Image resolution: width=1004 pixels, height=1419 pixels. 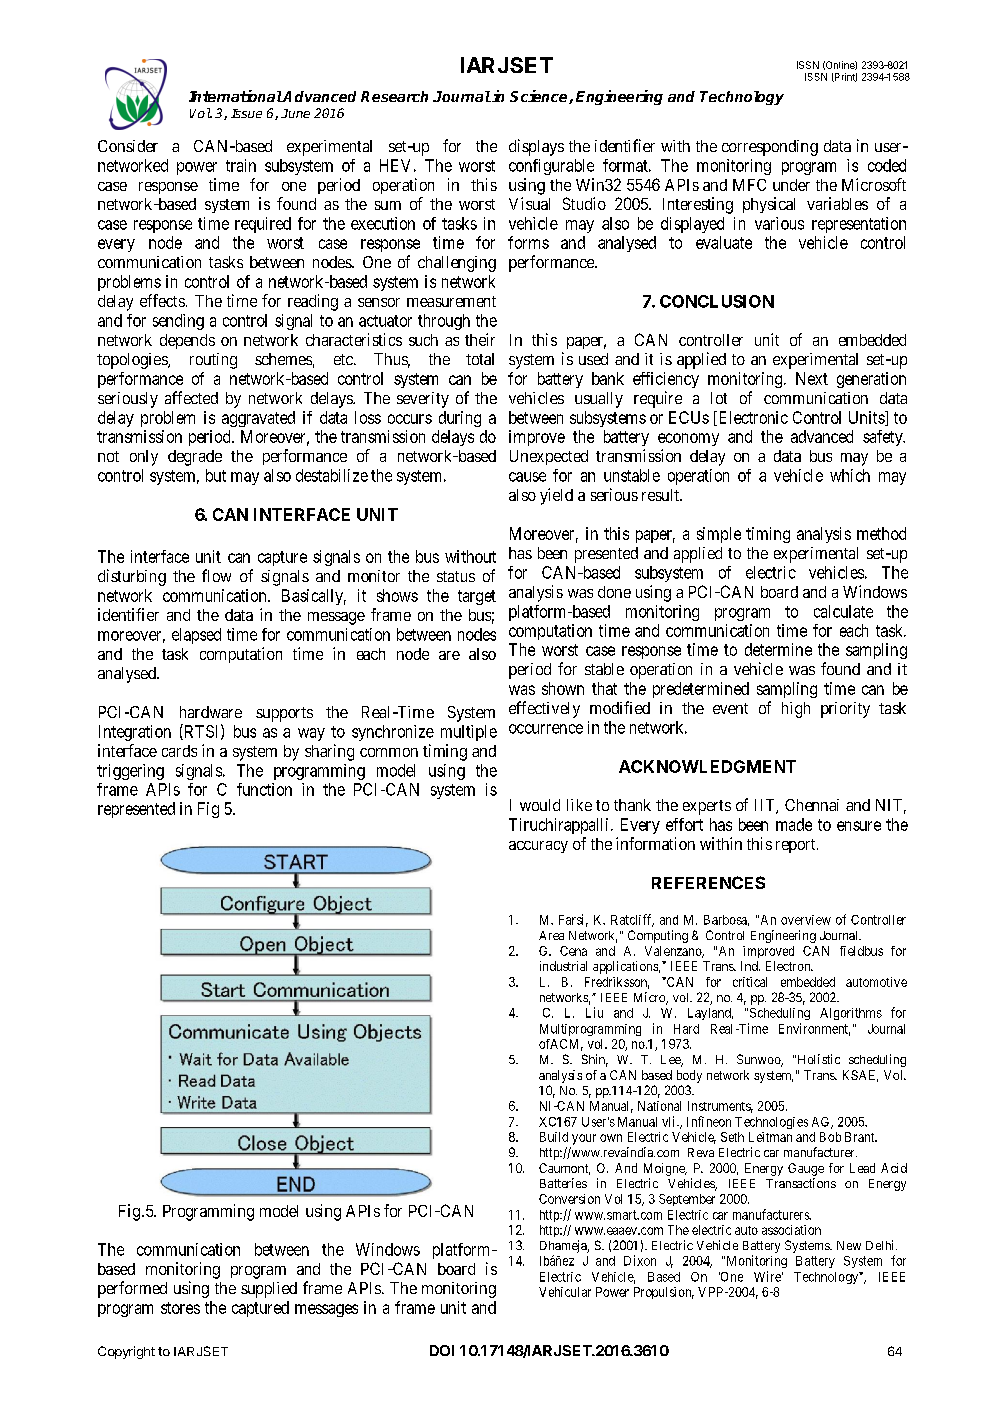 I want to click on stores, so click(x=180, y=1308).
